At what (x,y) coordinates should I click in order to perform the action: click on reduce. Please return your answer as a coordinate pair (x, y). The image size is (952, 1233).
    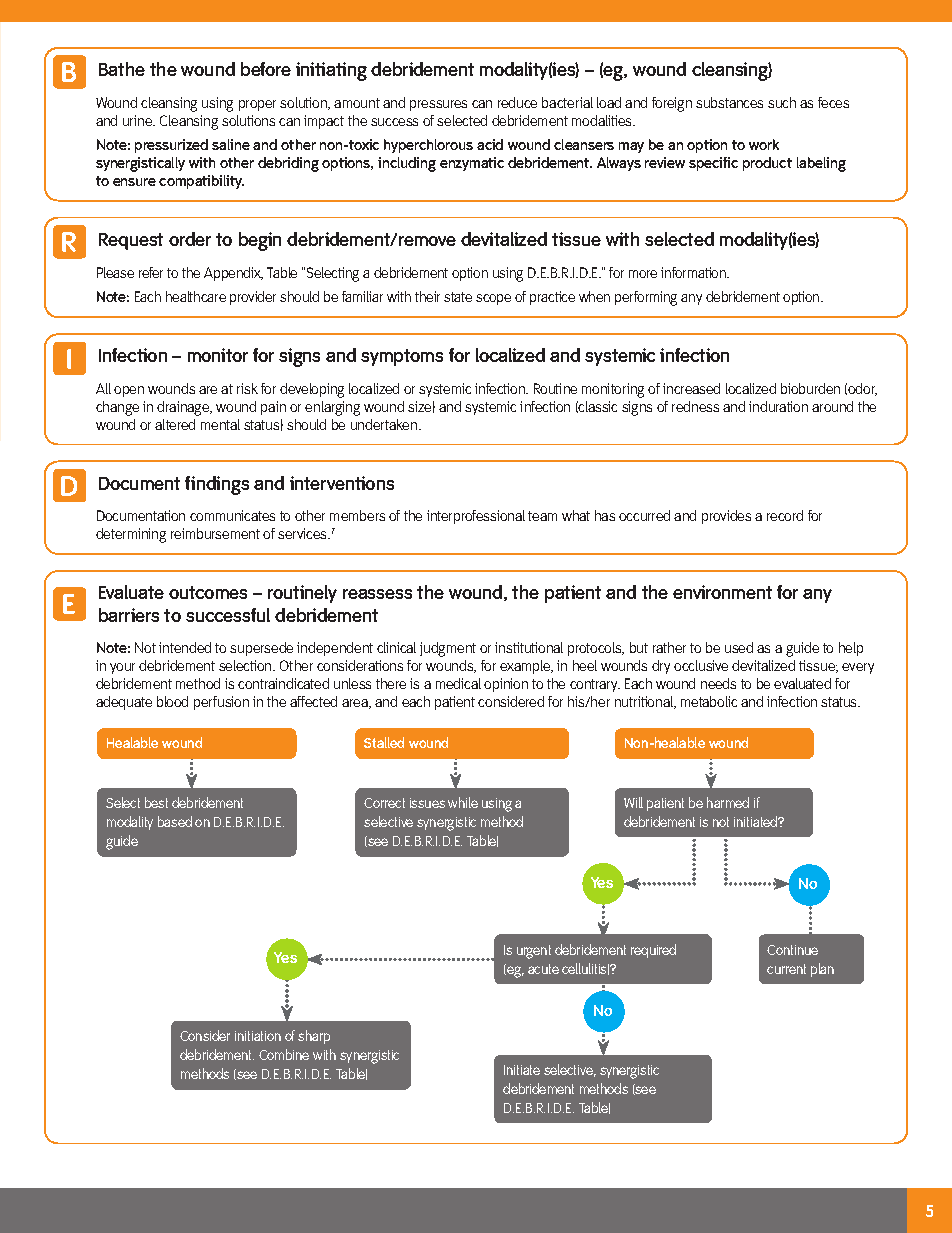
    Looking at the image, I should click on (517, 102).
